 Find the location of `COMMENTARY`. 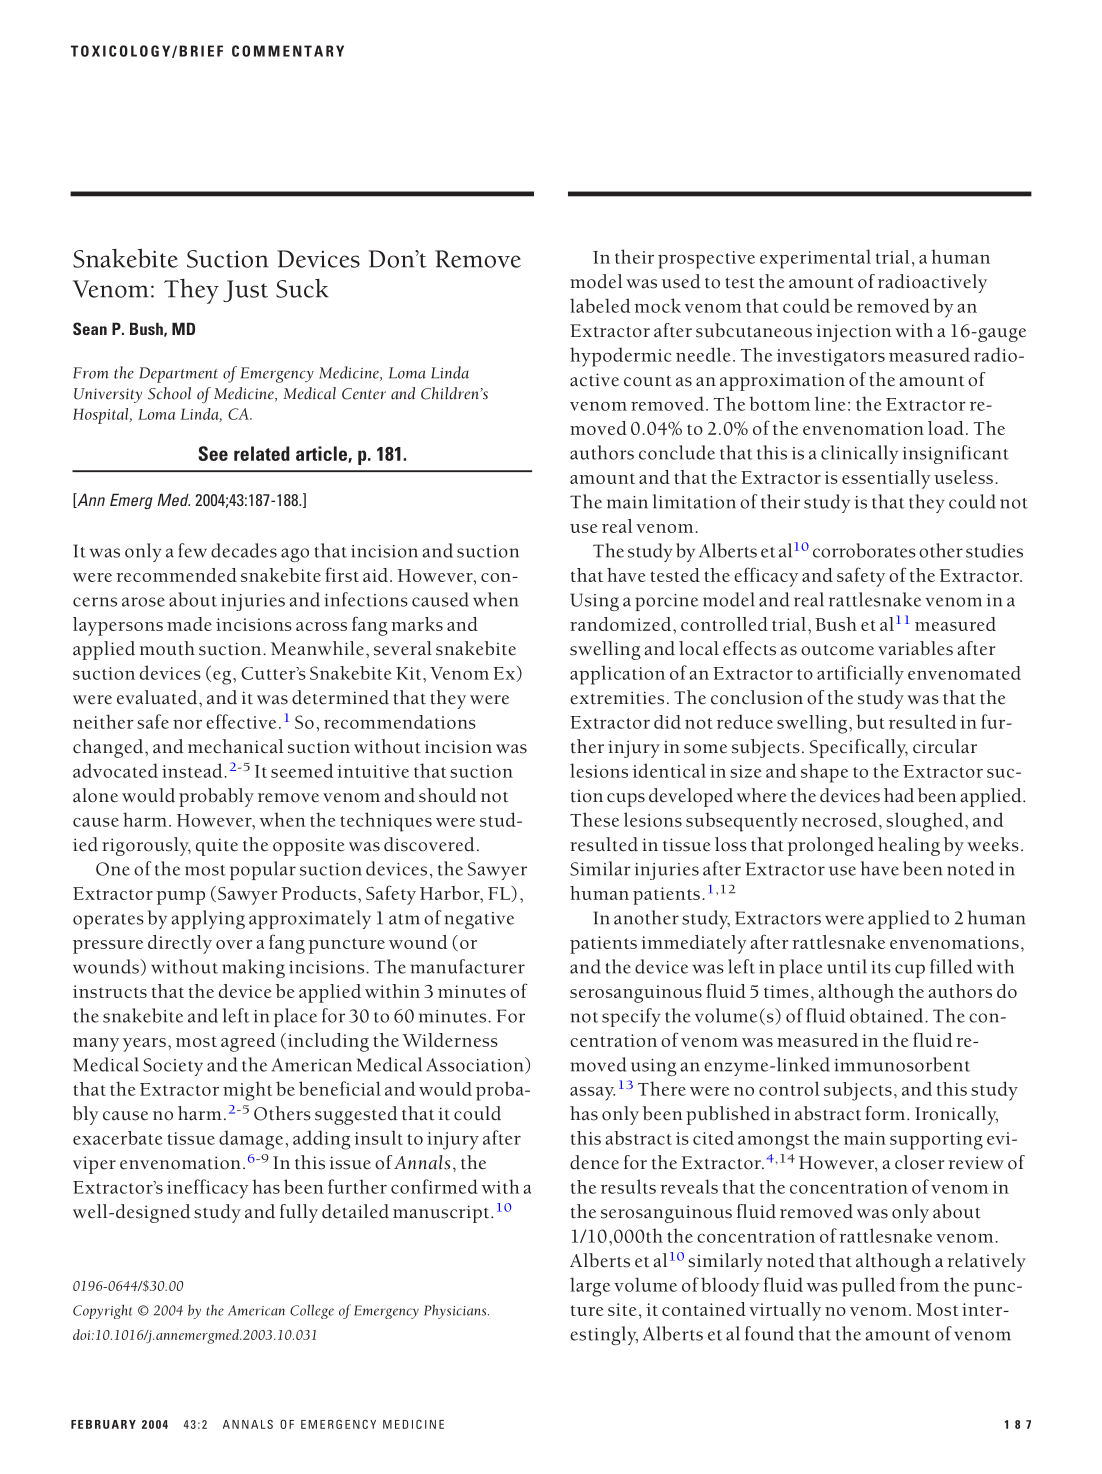

COMMENTARY is located at coordinates (288, 51).
